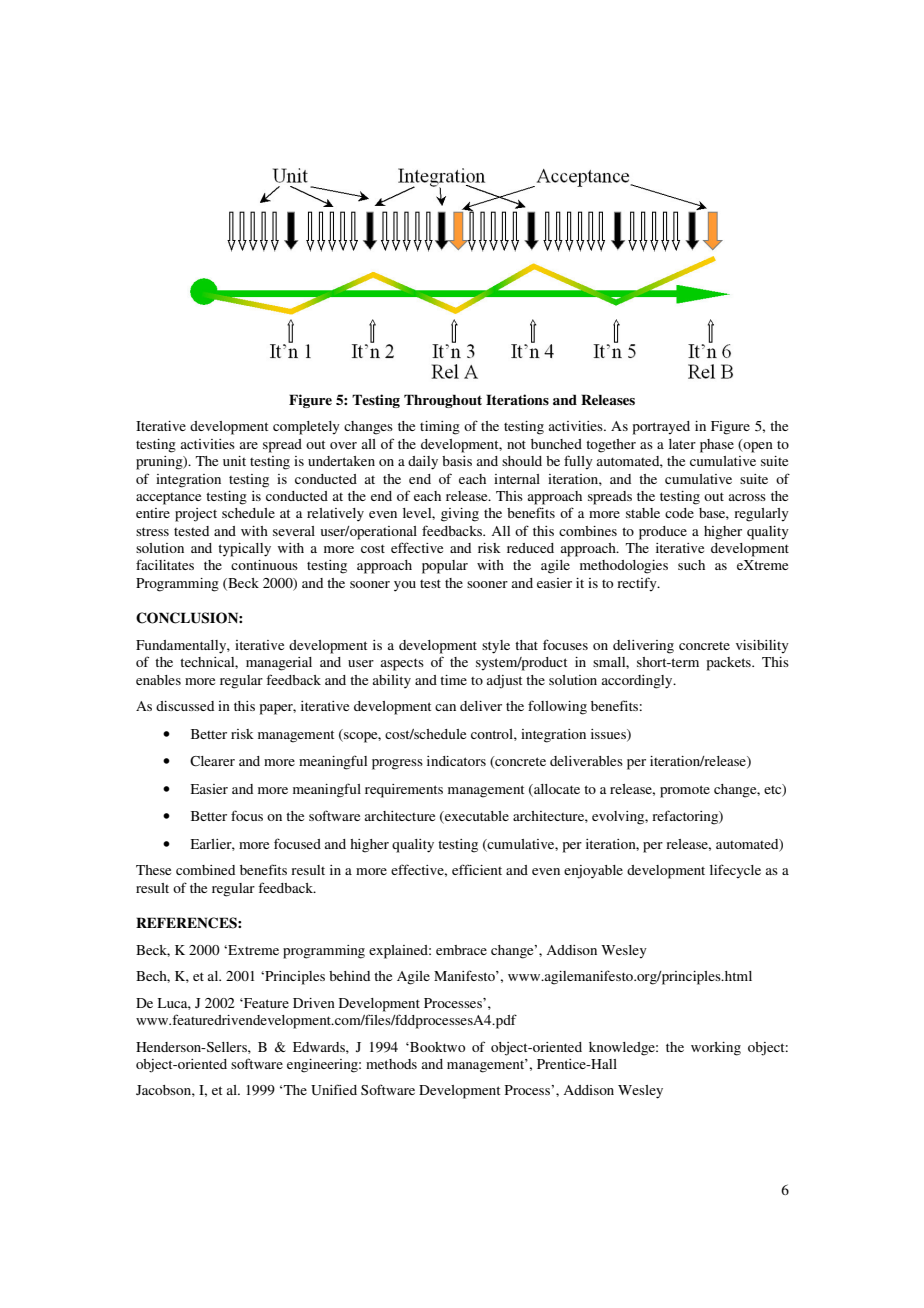 This page has height=1308, width=924. Describe the element at coordinates (735, 871) in the page. I see `lifecycle` at that location.
